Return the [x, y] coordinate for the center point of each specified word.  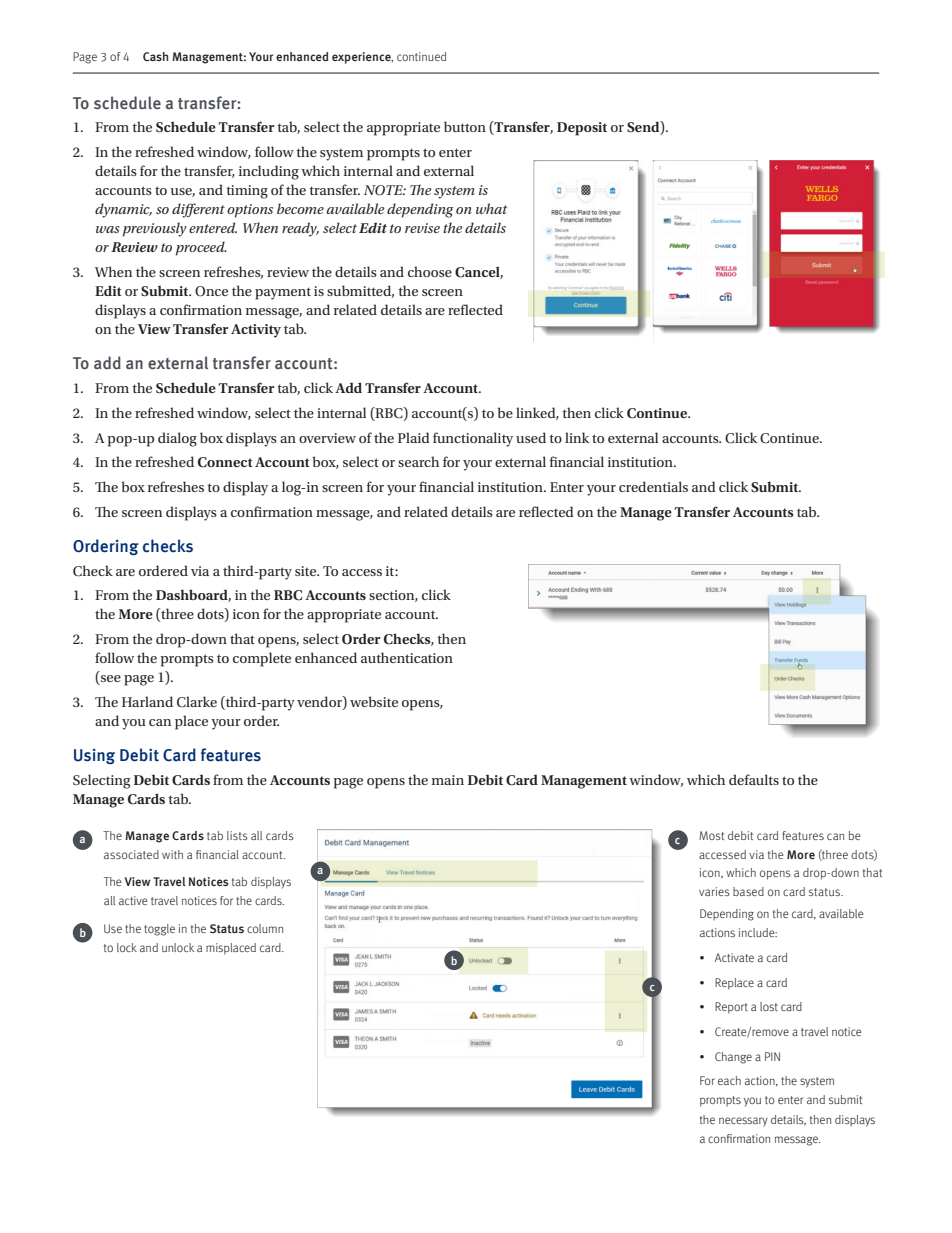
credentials [653, 486]
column [265, 928]
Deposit [582, 129]
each [729, 1080]
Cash [155, 56]
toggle [159, 930]
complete [262, 659]
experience [362, 58]
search [418, 461]
